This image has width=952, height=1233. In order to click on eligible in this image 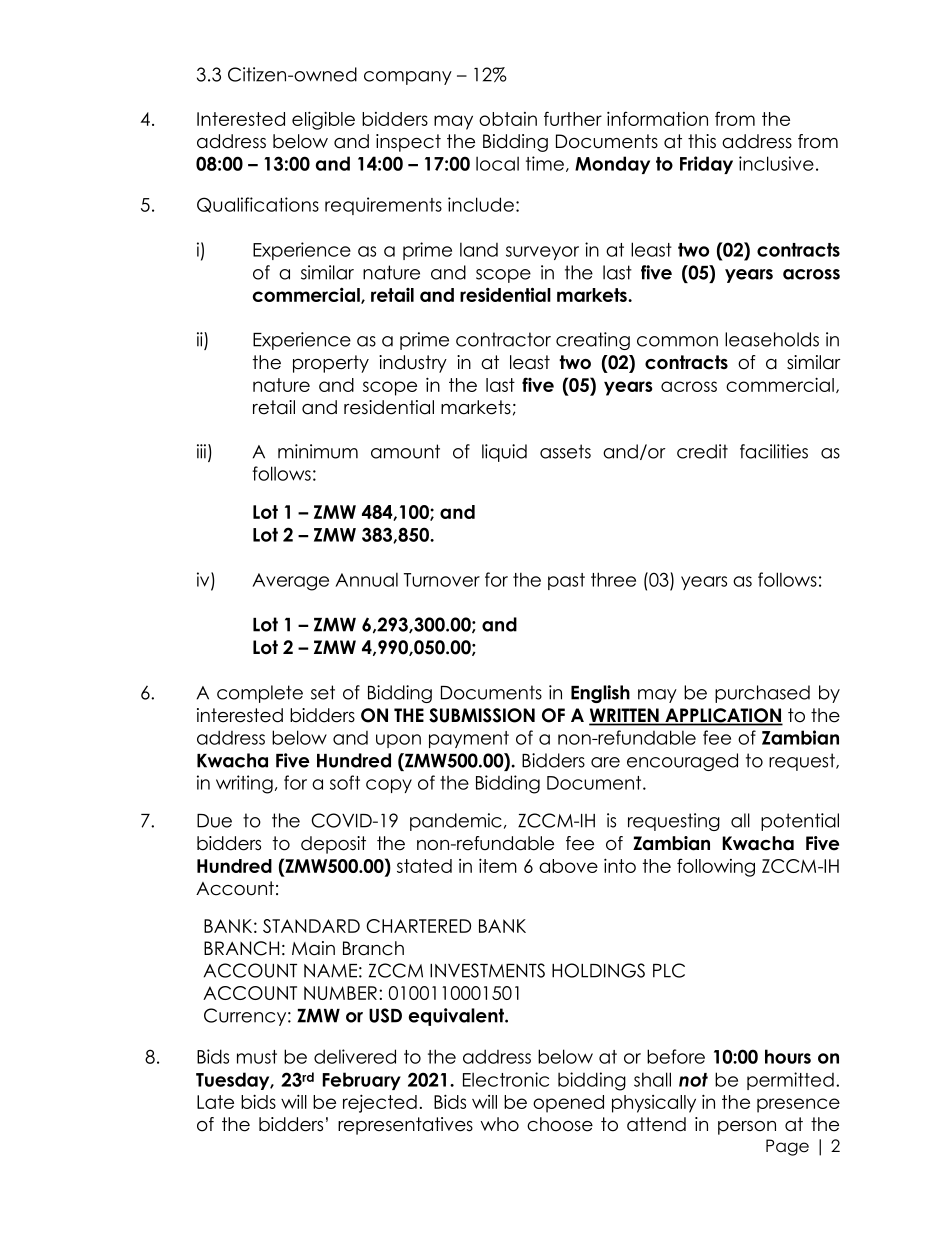, I will do `click(323, 120)`.
